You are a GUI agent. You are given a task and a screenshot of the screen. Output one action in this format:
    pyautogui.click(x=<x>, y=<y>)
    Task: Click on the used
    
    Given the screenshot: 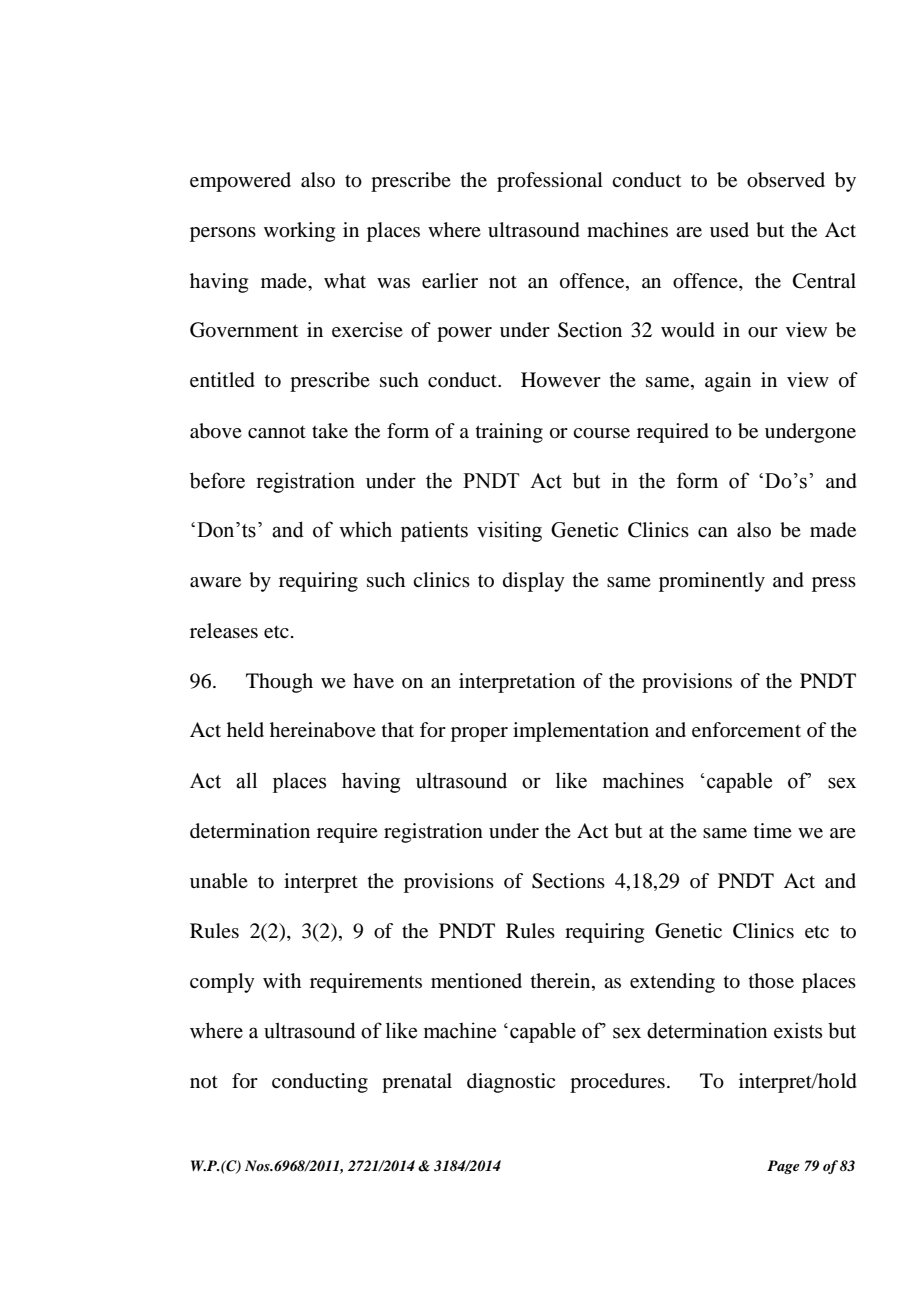 What is the action you would take?
    pyautogui.click(x=729, y=229)
